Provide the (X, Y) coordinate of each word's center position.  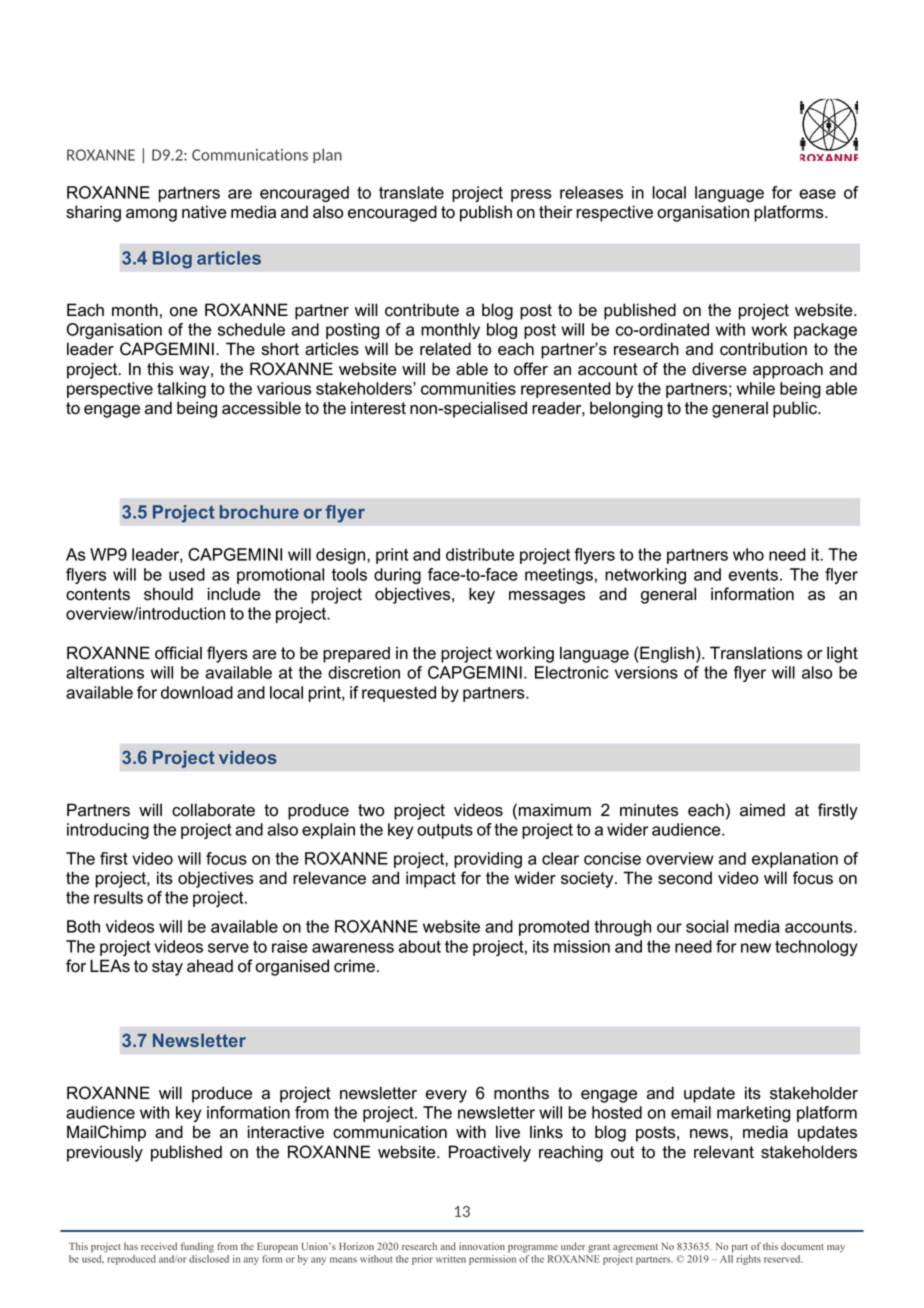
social (707, 926)
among (151, 215)
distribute (480, 554)
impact (431, 879)
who (748, 554)
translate (411, 192)
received (159, 1246)
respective (615, 213)
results (118, 897)
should (168, 594)
